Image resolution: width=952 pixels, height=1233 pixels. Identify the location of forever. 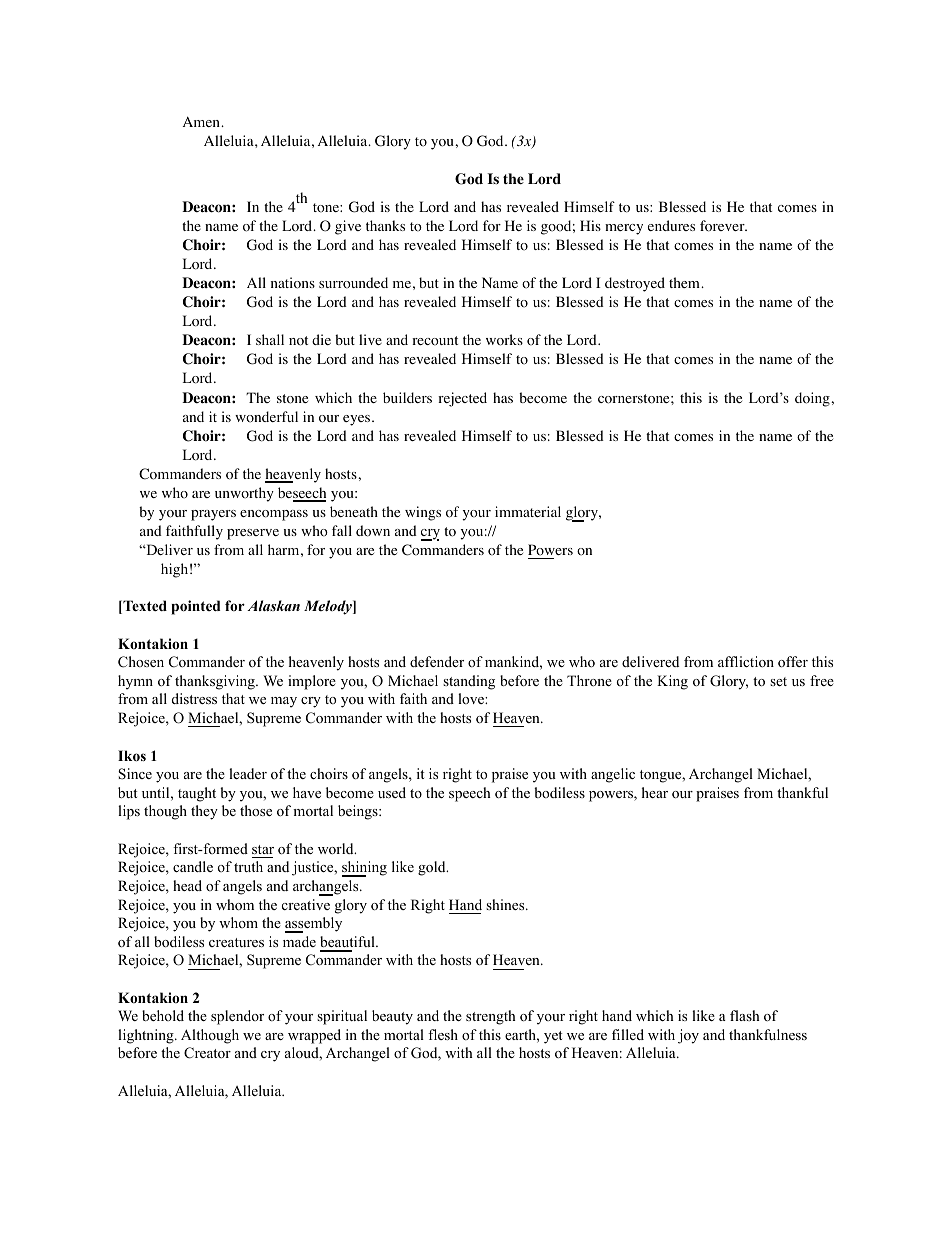
(723, 226).
